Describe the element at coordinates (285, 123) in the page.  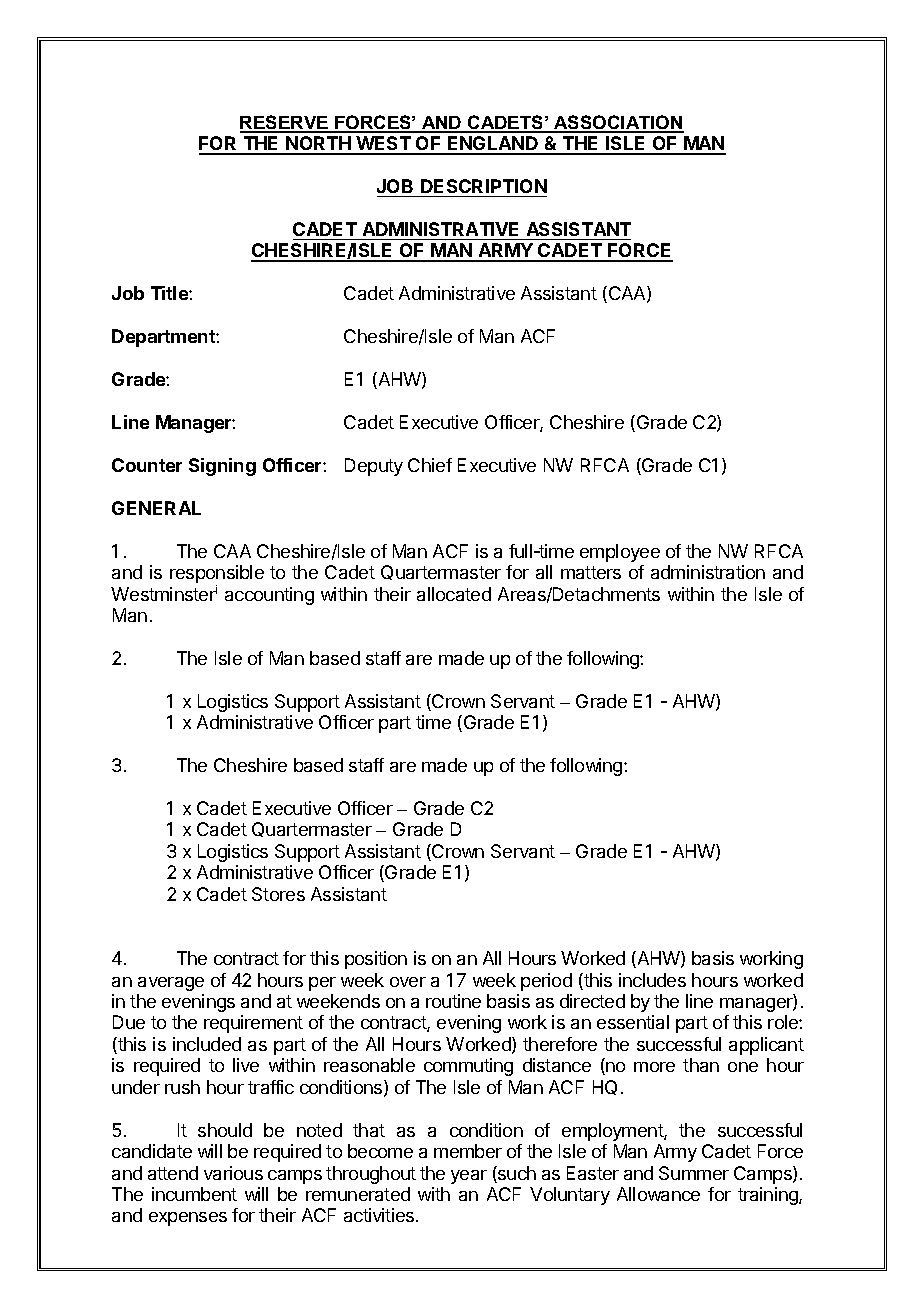
I see `RESERVE` at that location.
